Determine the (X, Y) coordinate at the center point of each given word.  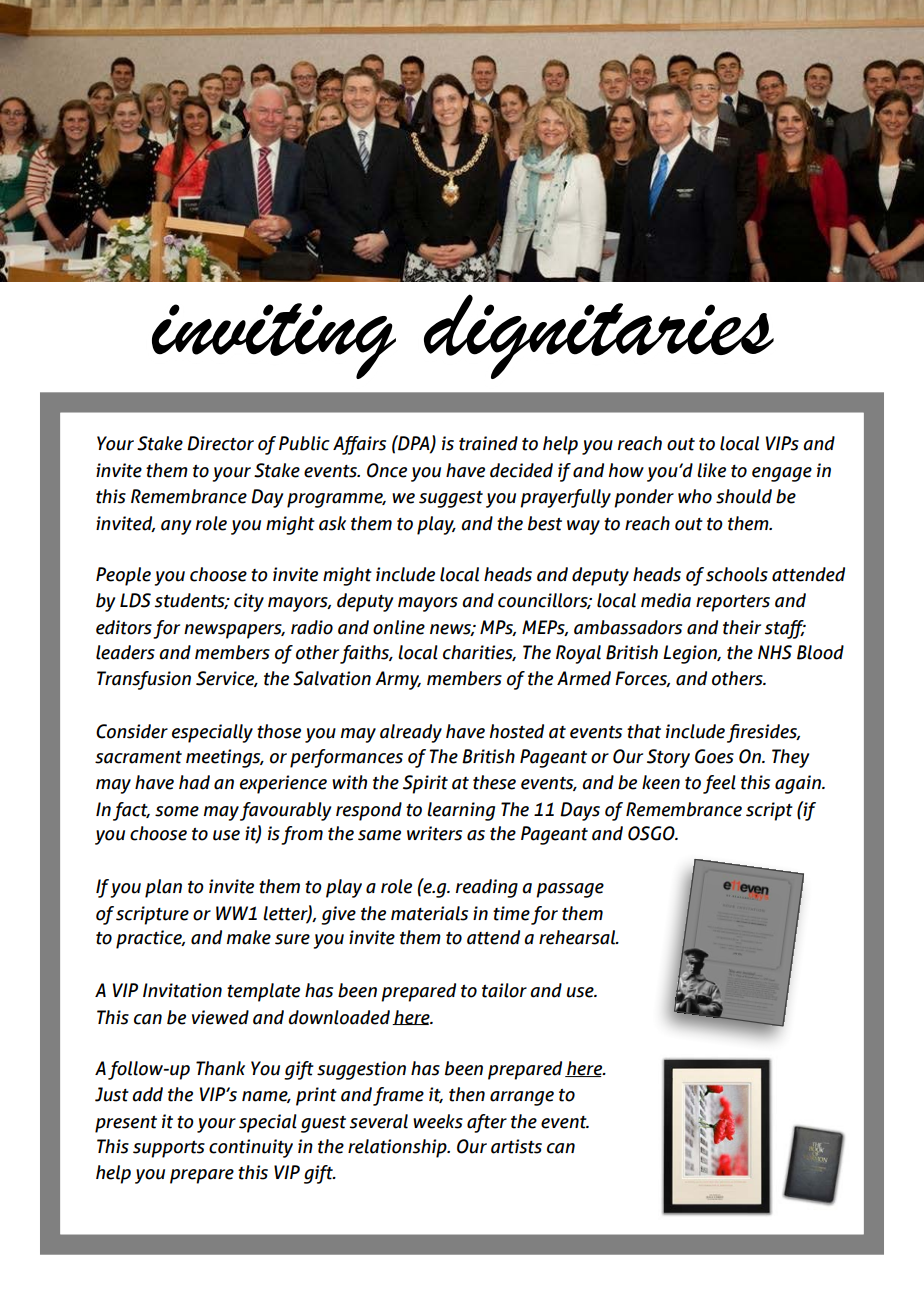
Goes (714, 756)
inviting (274, 341)
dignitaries (599, 336)
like (711, 470)
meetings (224, 758)
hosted (517, 731)
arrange (522, 1098)
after (487, 1123)
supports (169, 1149)
